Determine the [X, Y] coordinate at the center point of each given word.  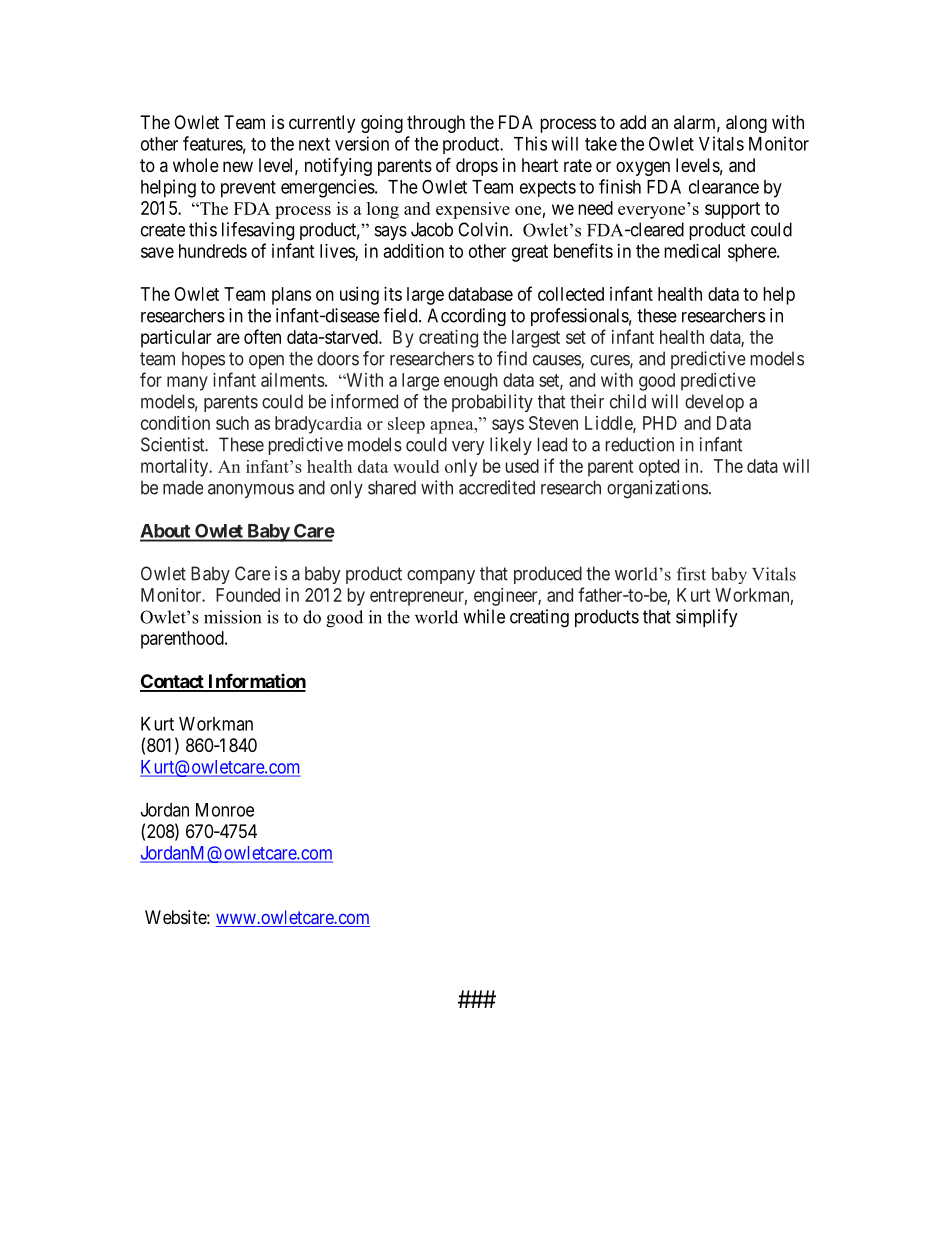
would [416, 466]
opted [659, 468]
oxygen [643, 168]
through [436, 124]
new [238, 166]
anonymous [251, 491]
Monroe [225, 810]
